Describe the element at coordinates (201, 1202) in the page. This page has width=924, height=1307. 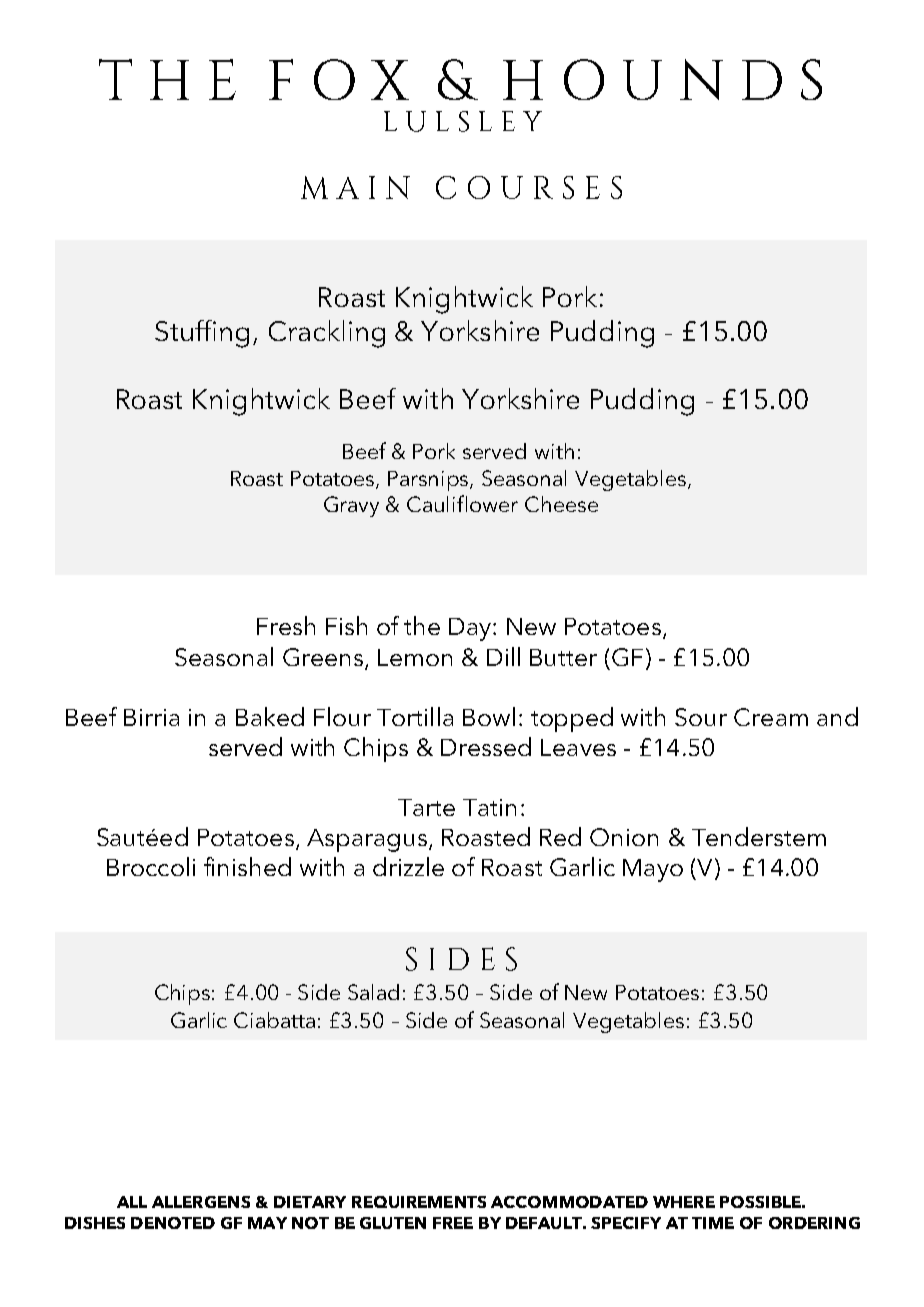
I see `ALLERGENS` at that location.
